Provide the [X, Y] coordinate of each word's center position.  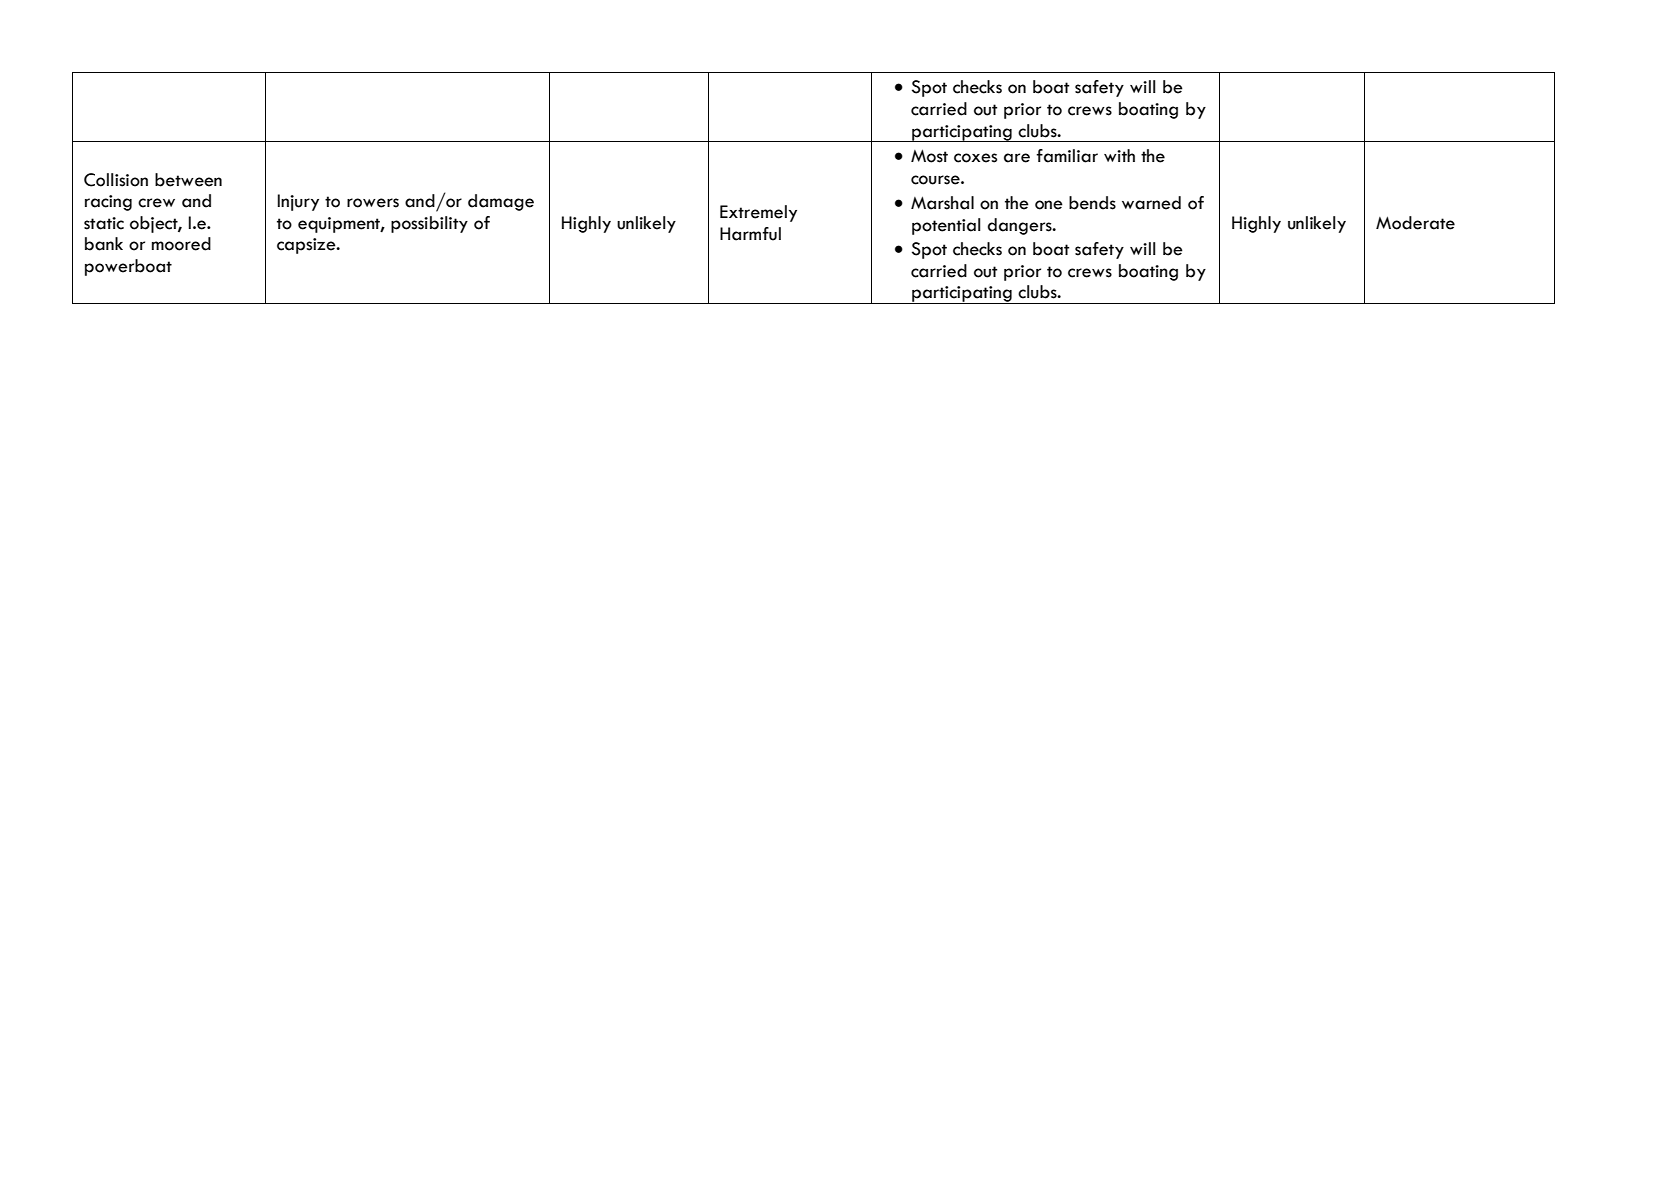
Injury [298, 202]
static [104, 223]
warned [1151, 203]
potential [946, 226]
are [1017, 158]
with [1119, 155]
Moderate [1415, 223]
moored [181, 244]
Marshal [942, 203]
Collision [116, 180]
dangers [1021, 226]
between [188, 180]
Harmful [750, 234]
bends [1092, 203]
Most [929, 156]
